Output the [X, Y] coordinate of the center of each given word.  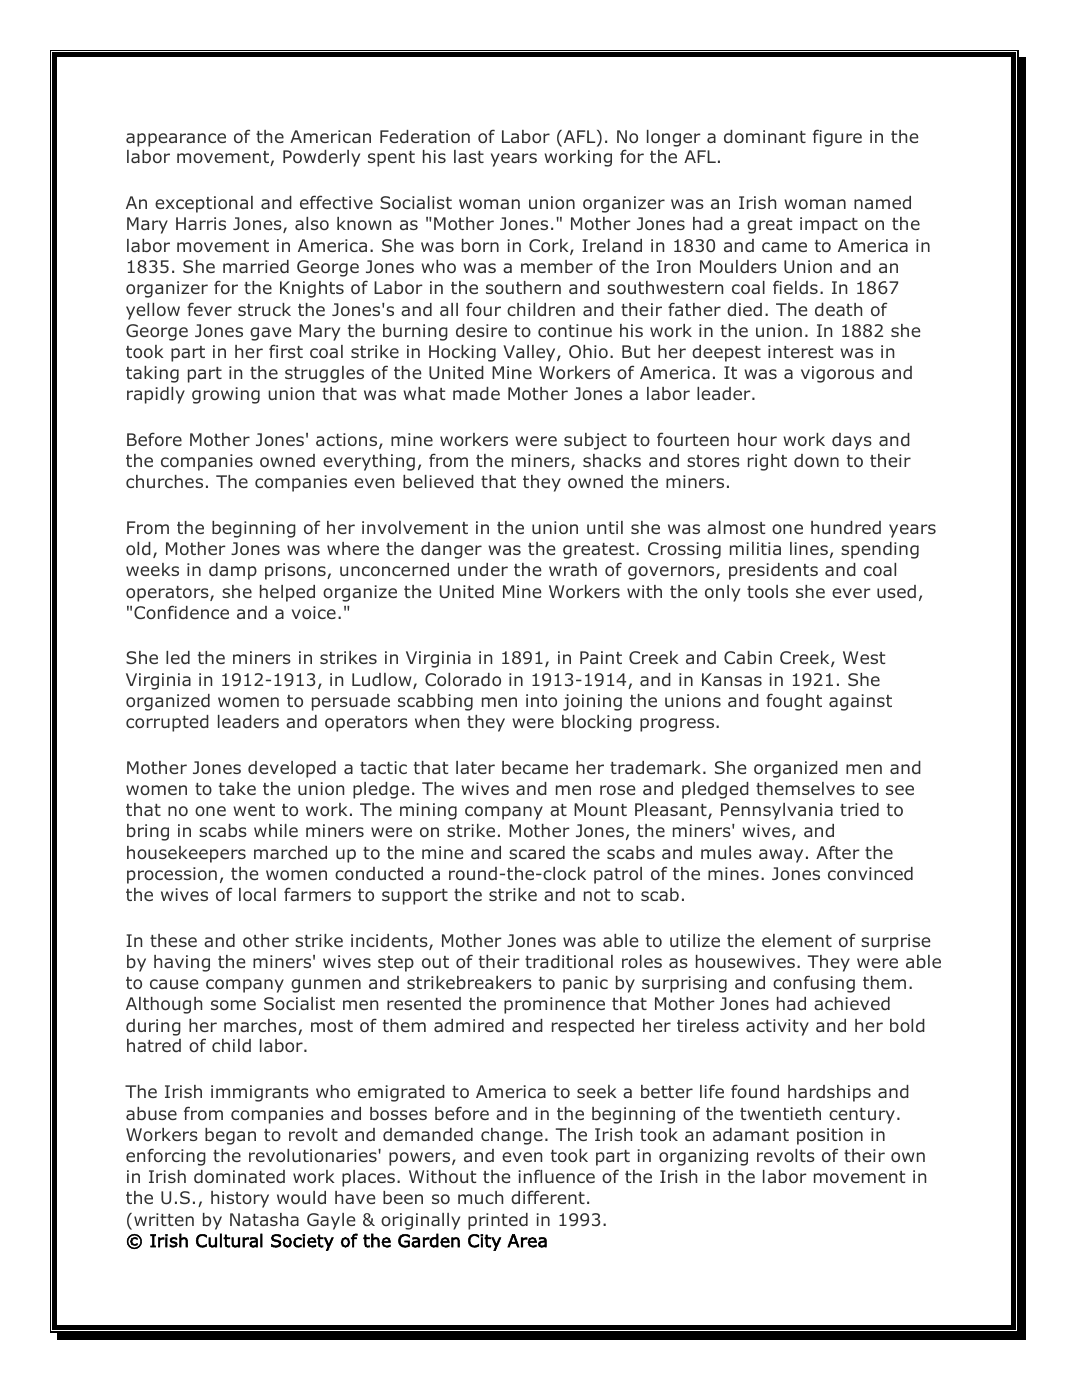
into [541, 700]
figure [837, 138]
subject [595, 441]
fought [794, 702]
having [182, 963]
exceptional [204, 204]
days [852, 441]
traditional [569, 961]
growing [226, 395]
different [548, 1197]
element [797, 940]
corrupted [167, 723]
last [469, 156]
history [240, 1199]
